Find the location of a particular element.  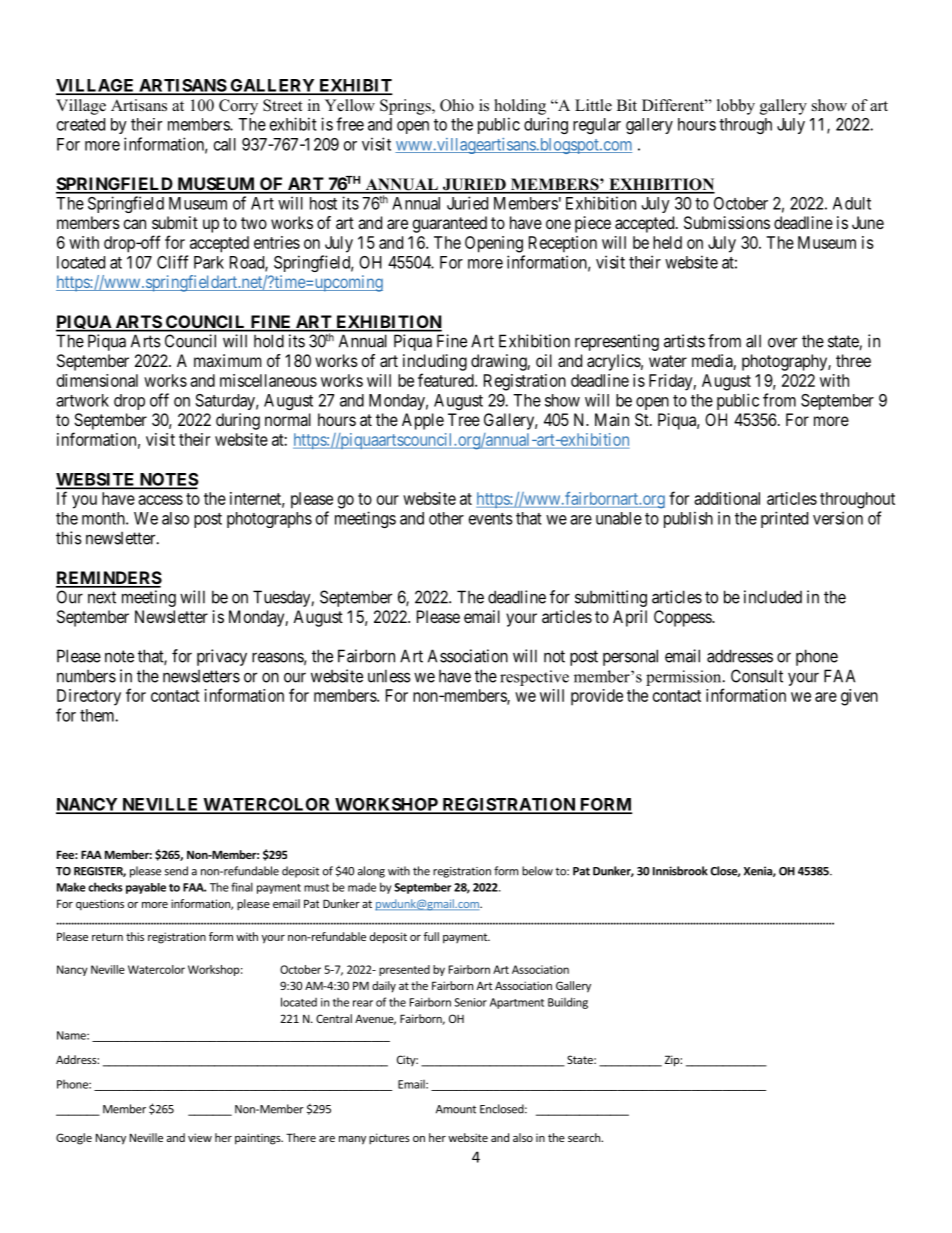

Amount is located at coordinates (456, 1109).
